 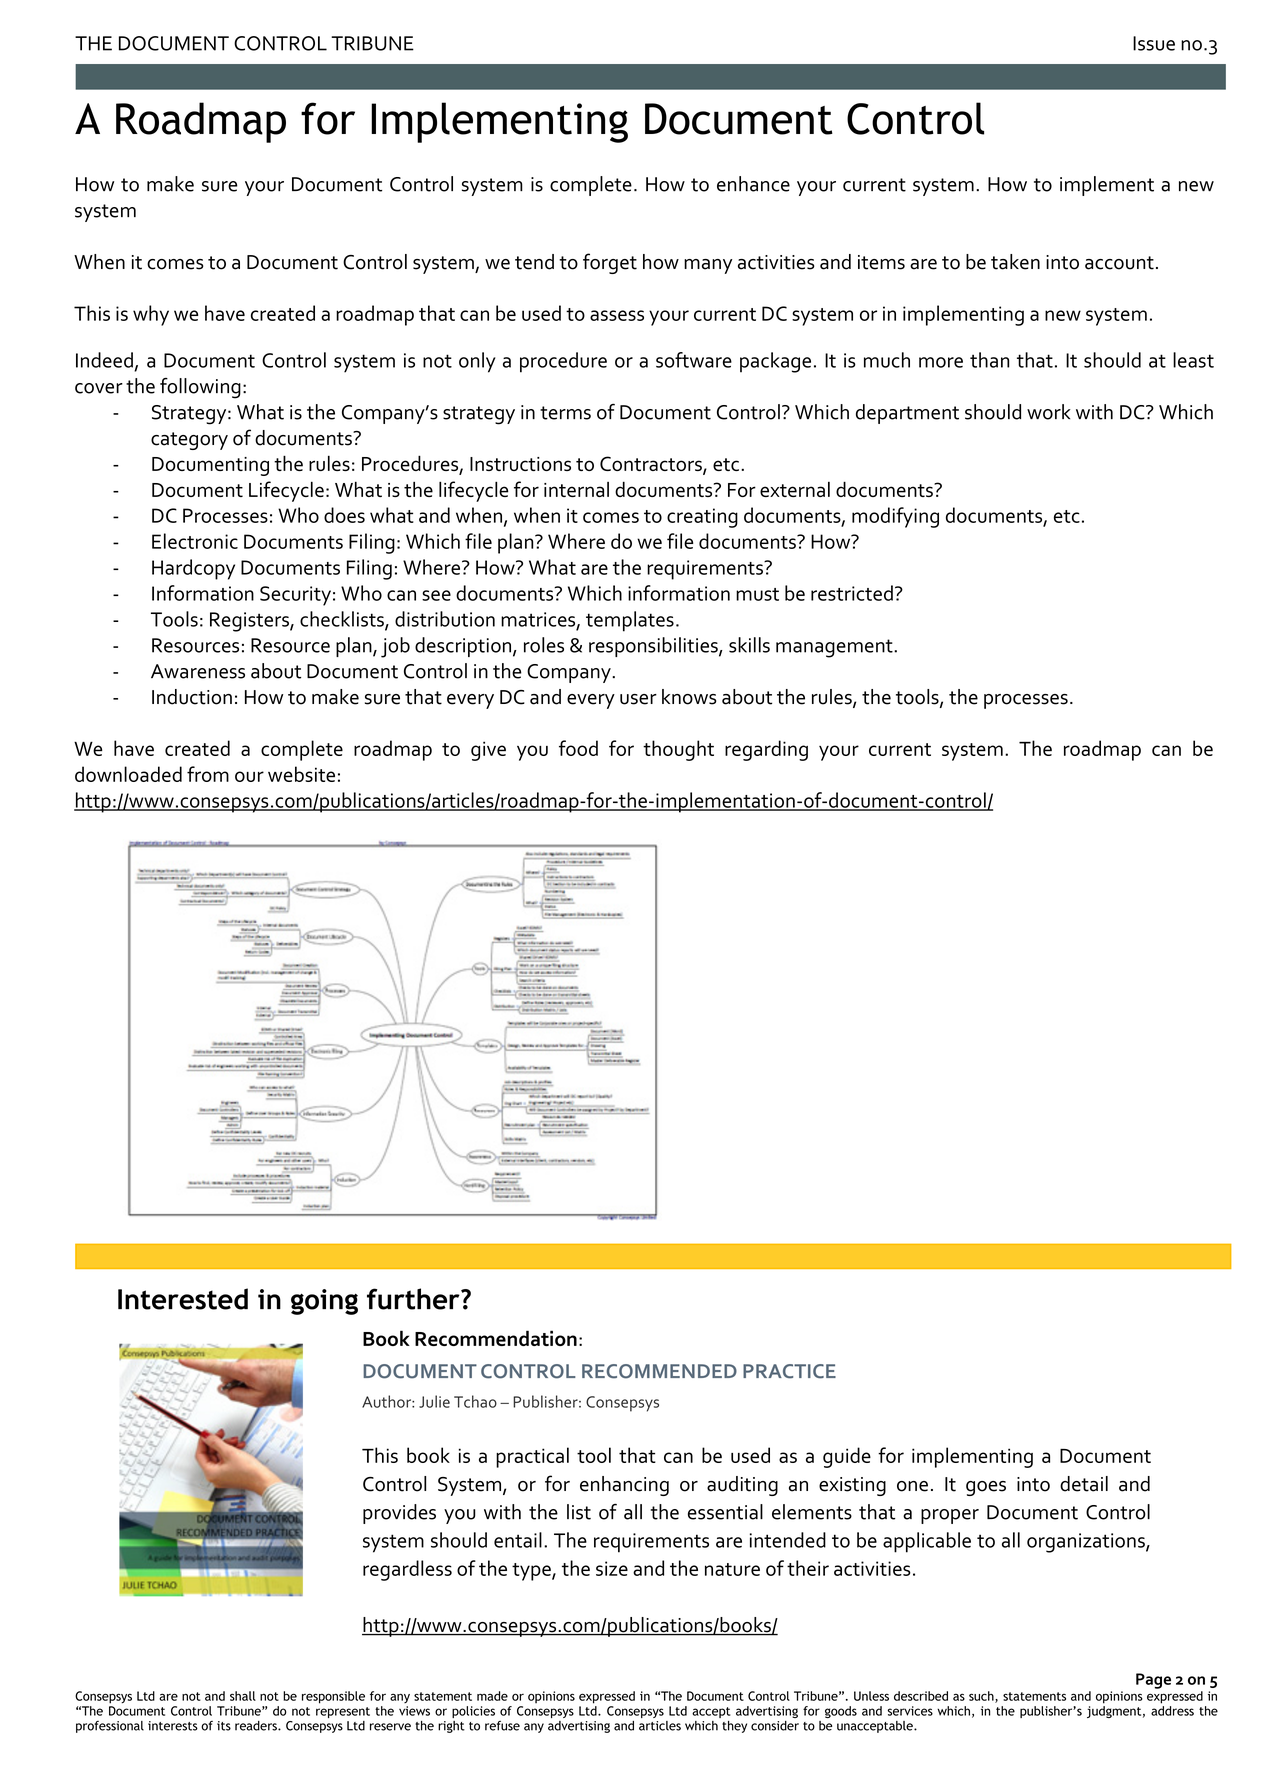 What do you see at coordinates (638, 699) in the screenshot?
I see `user` at bounding box center [638, 699].
